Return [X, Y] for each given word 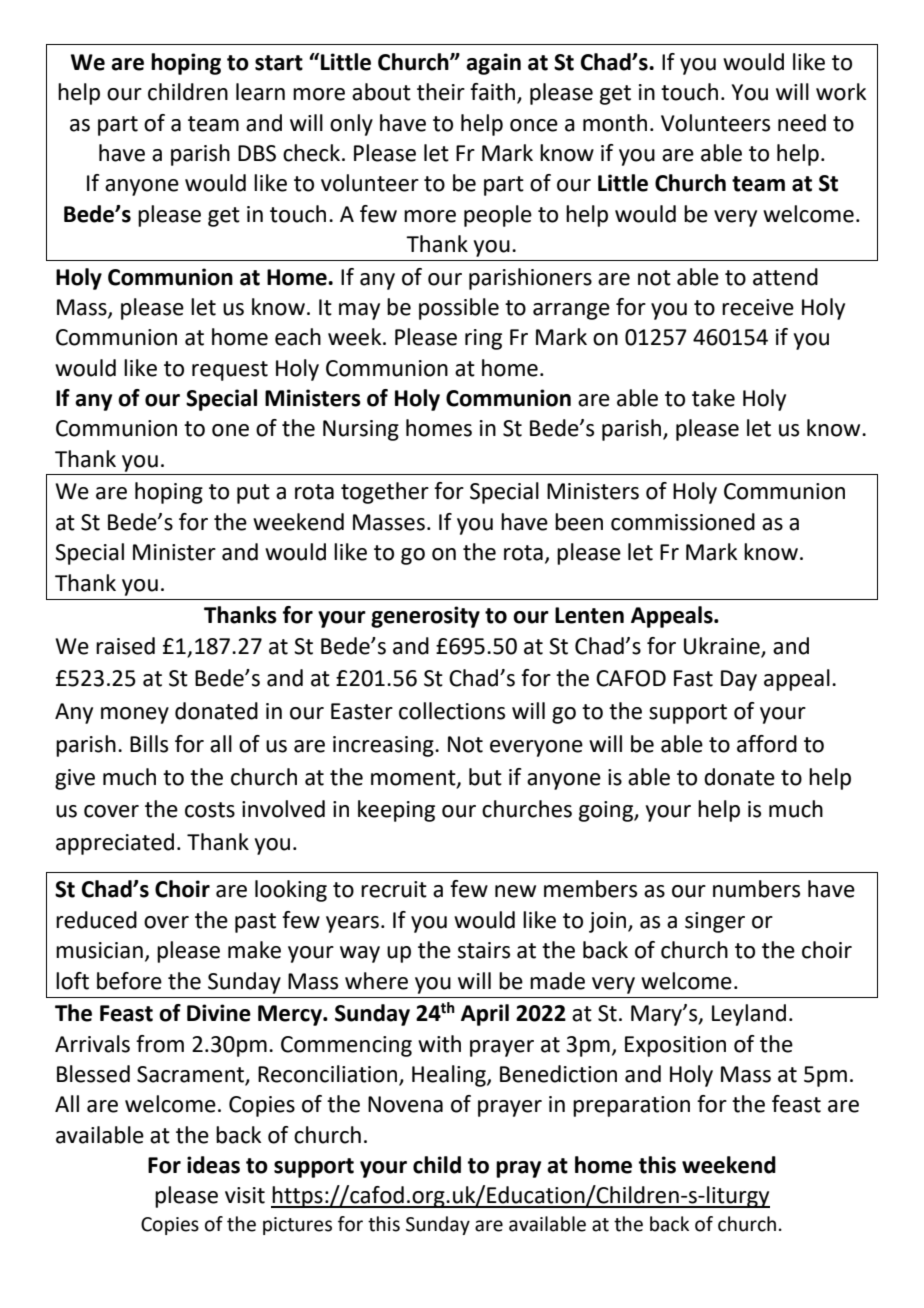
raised [125, 646]
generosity [425, 617]
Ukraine [722, 646]
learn [260, 92]
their [441, 92]
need [802, 123]
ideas [213, 1165]
